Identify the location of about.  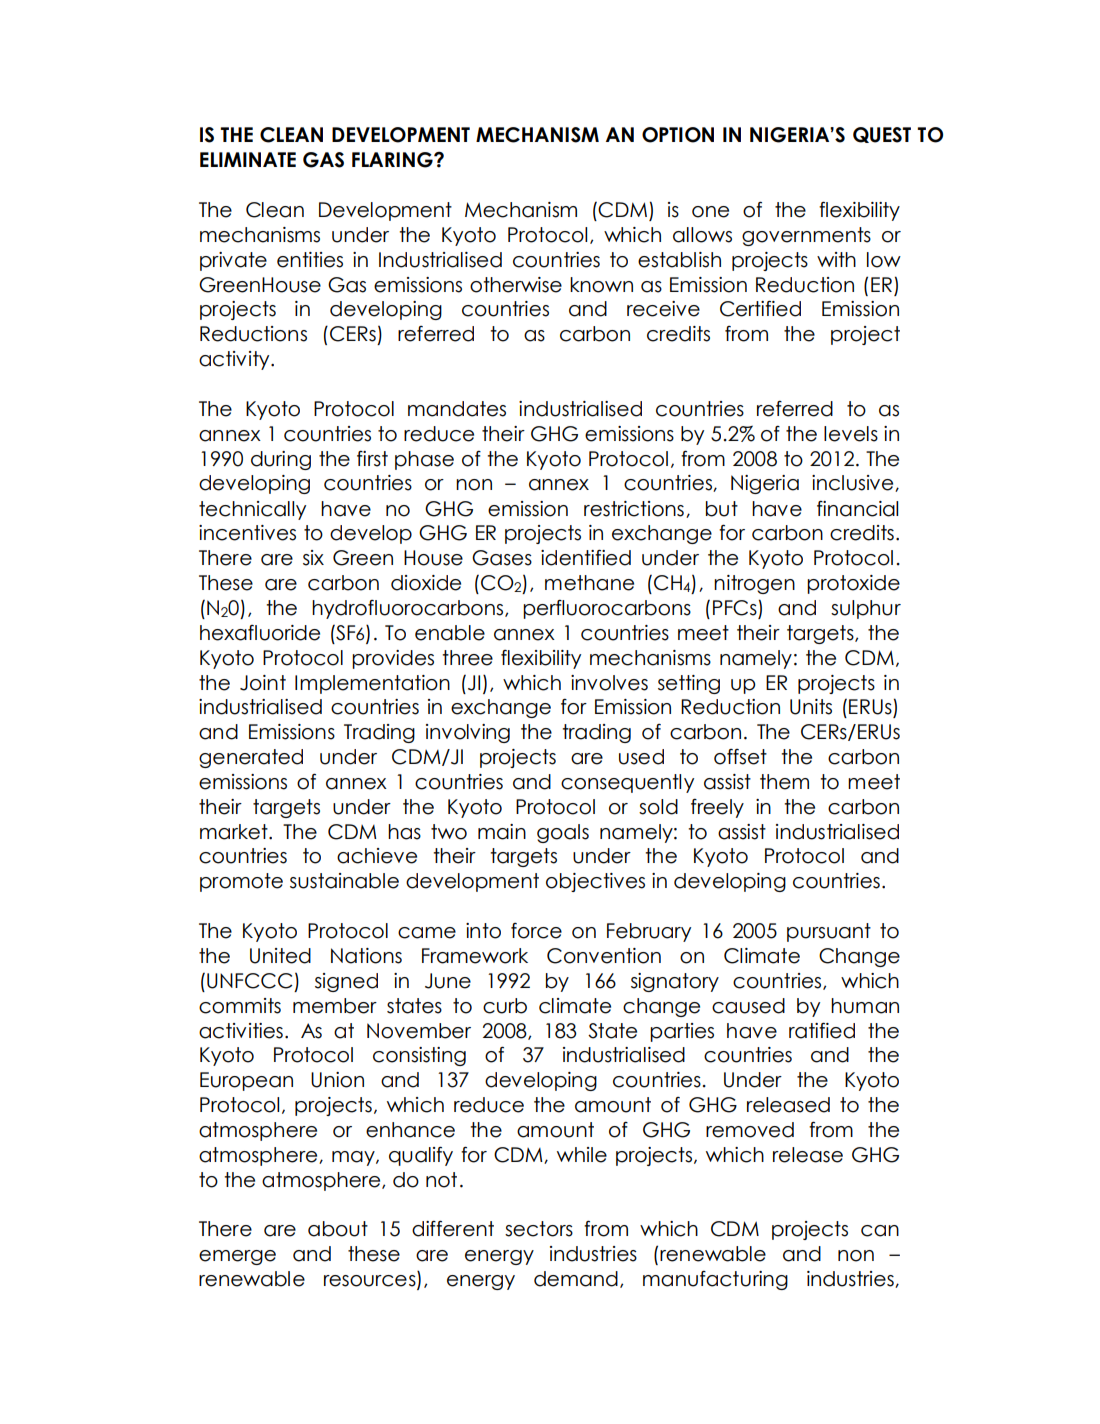
(338, 1229).
